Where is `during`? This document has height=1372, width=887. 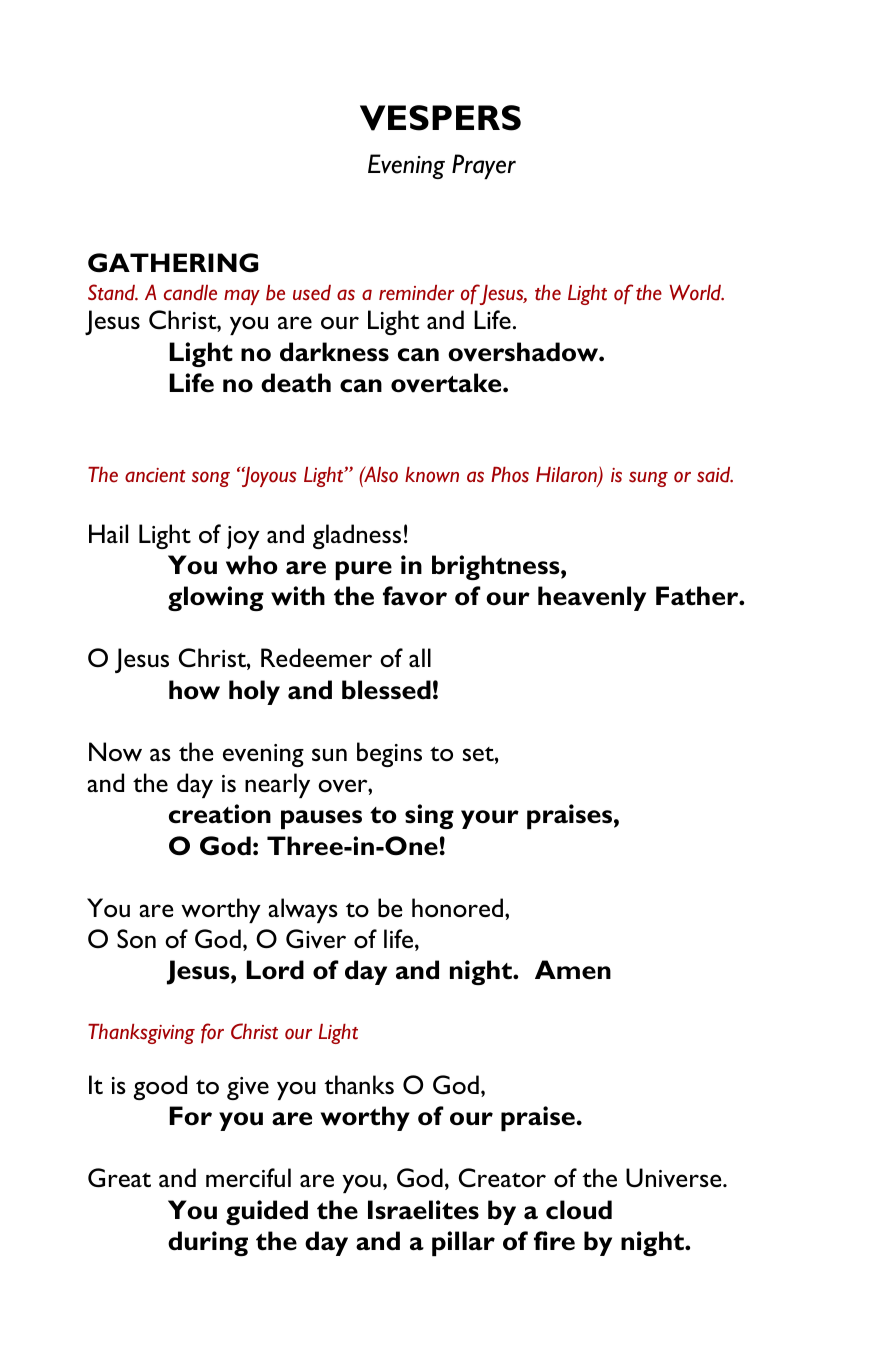
during is located at coordinates (208, 1243).
